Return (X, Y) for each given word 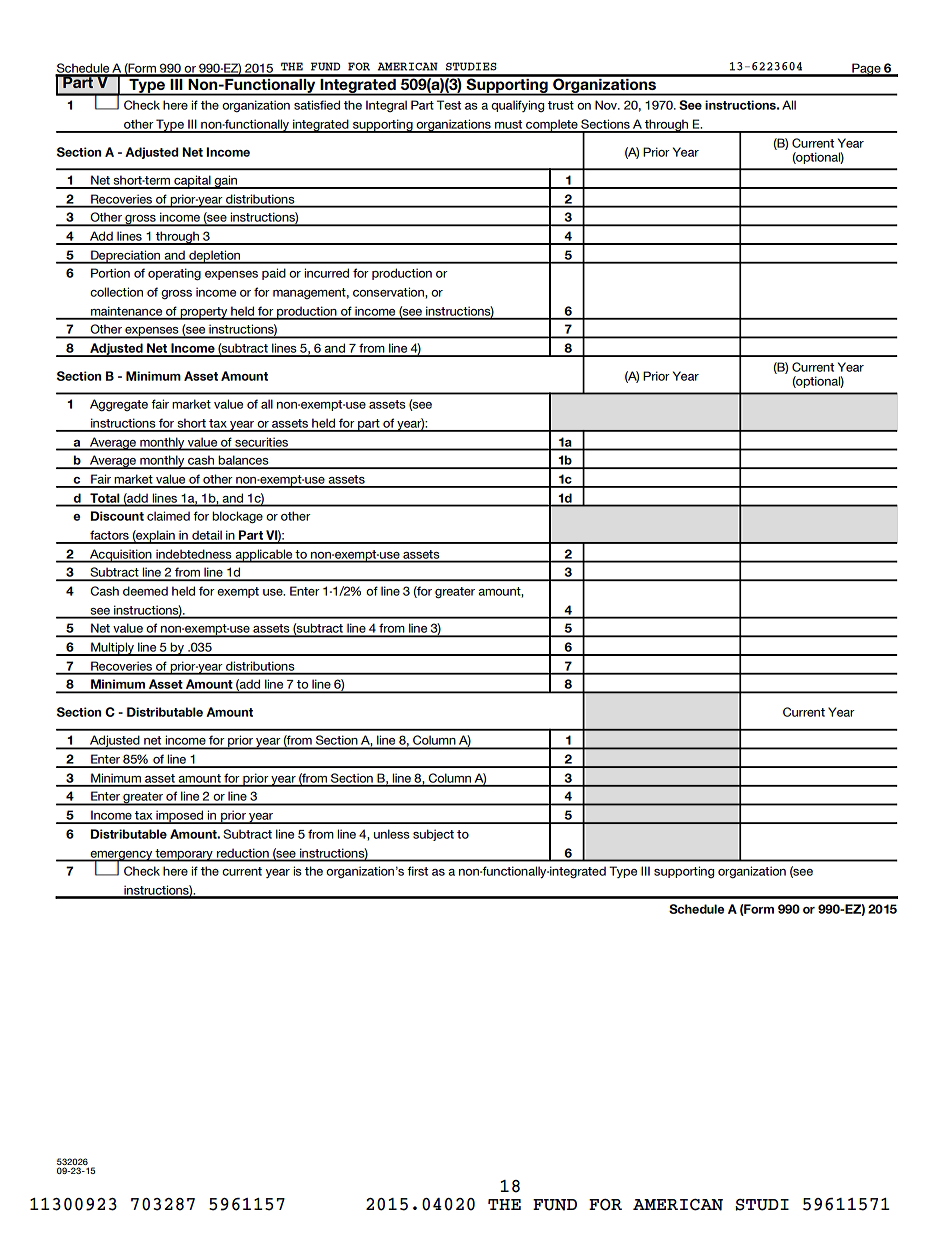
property (204, 313)
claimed (168, 516)
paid (274, 274)
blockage (237, 517)
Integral (386, 106)
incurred (326, 273)
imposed (180, 817)
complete (552, 126)
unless (392, 834)
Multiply (112, 649)
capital (192, 182)
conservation (389, 292)
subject (433, 835)
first (417, 871)
